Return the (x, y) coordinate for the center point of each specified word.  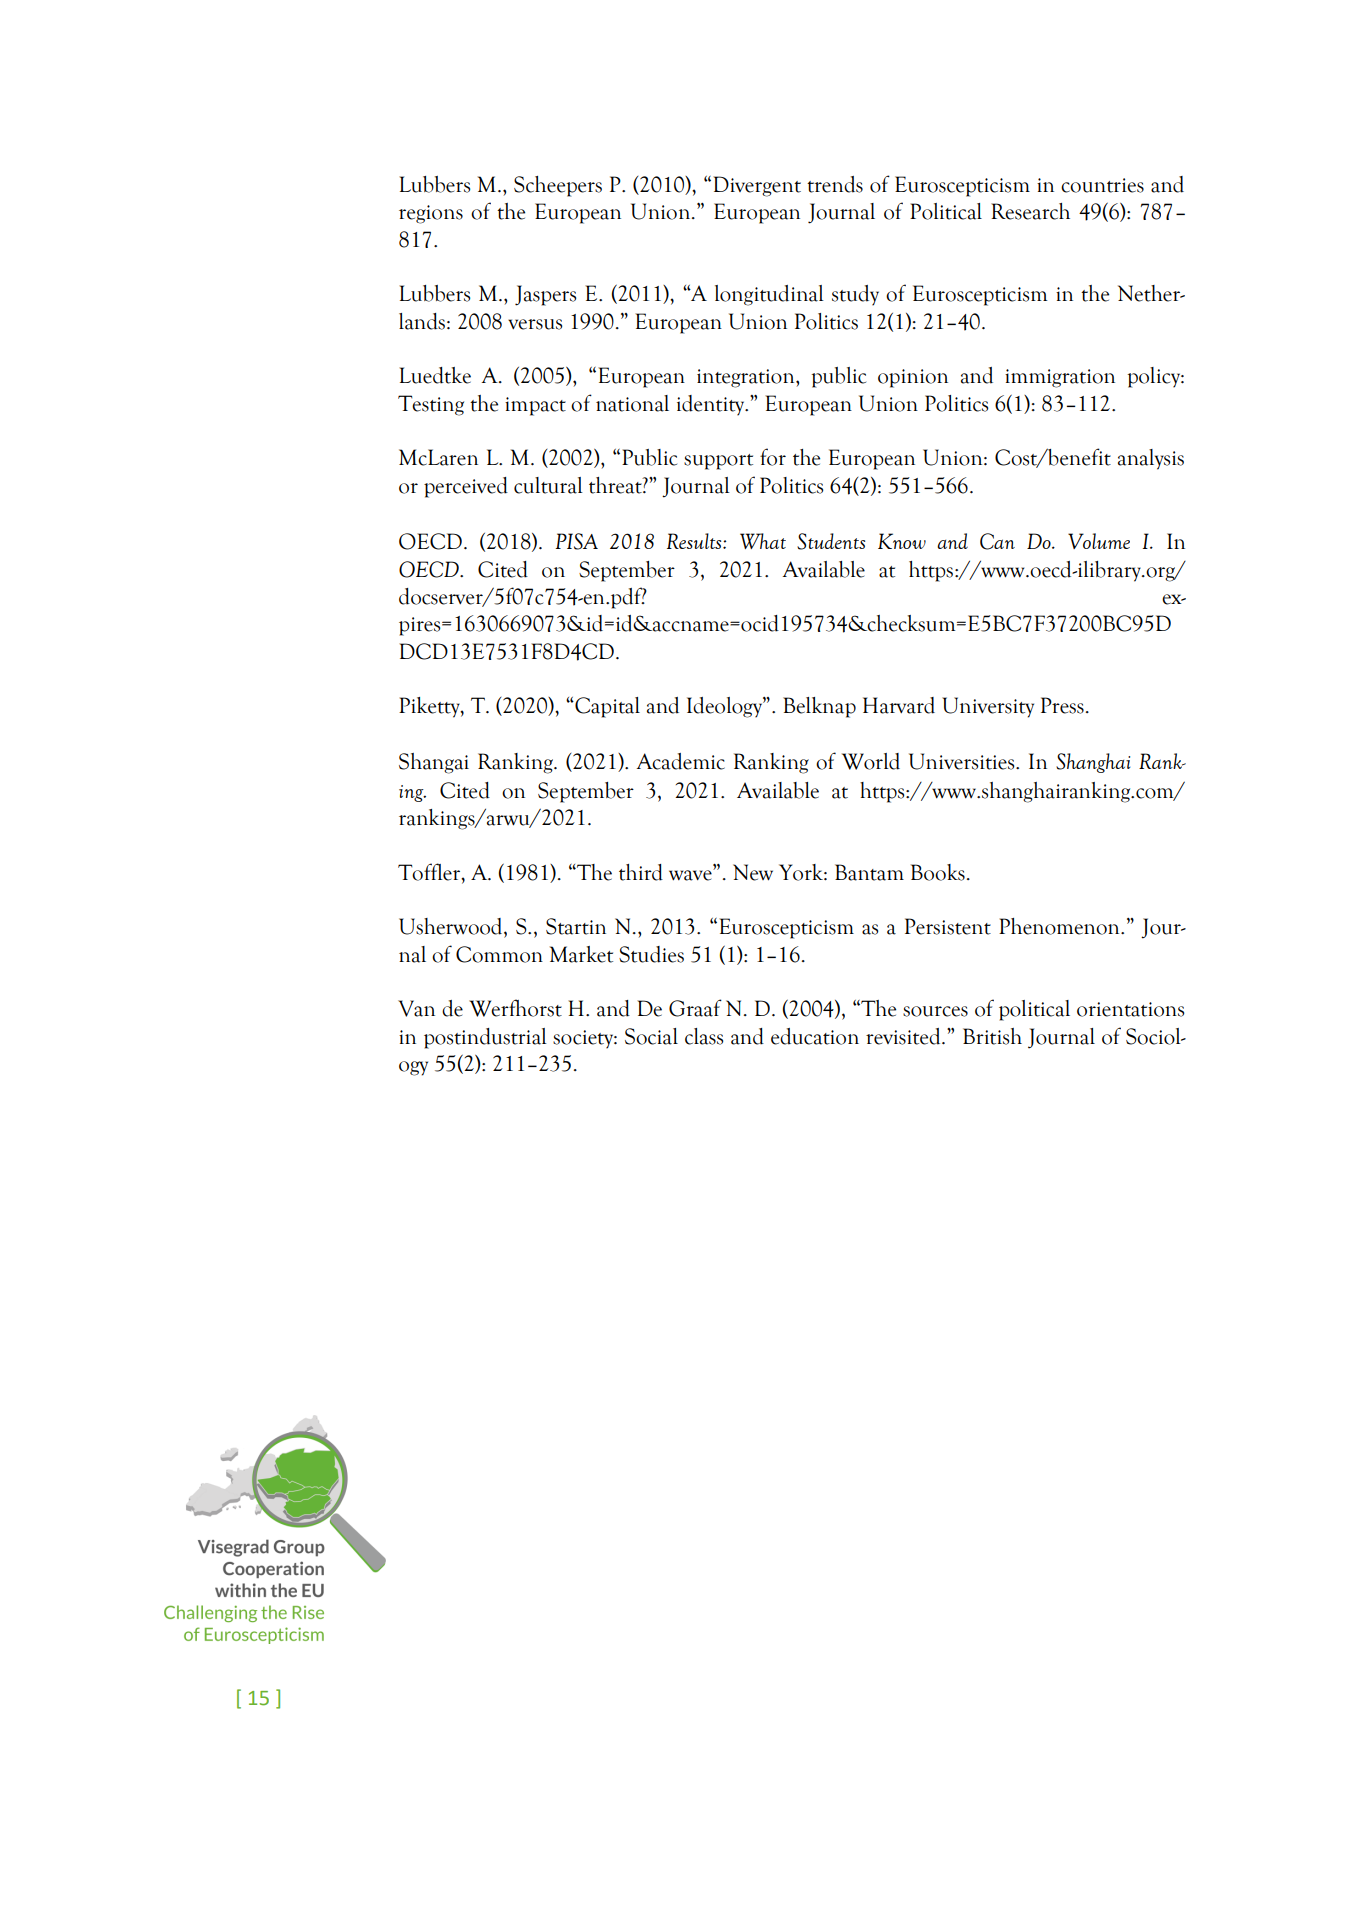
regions (431, 214)
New (753, 872)
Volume (1099, 541)
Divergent (757, 186)
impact (535, 406)
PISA (577, 541)
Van (416, 1008)
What (763, 541)
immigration (1060, 378)
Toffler (430, 872)
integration (747, 378)
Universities (963, 761)
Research (1030, 211)
